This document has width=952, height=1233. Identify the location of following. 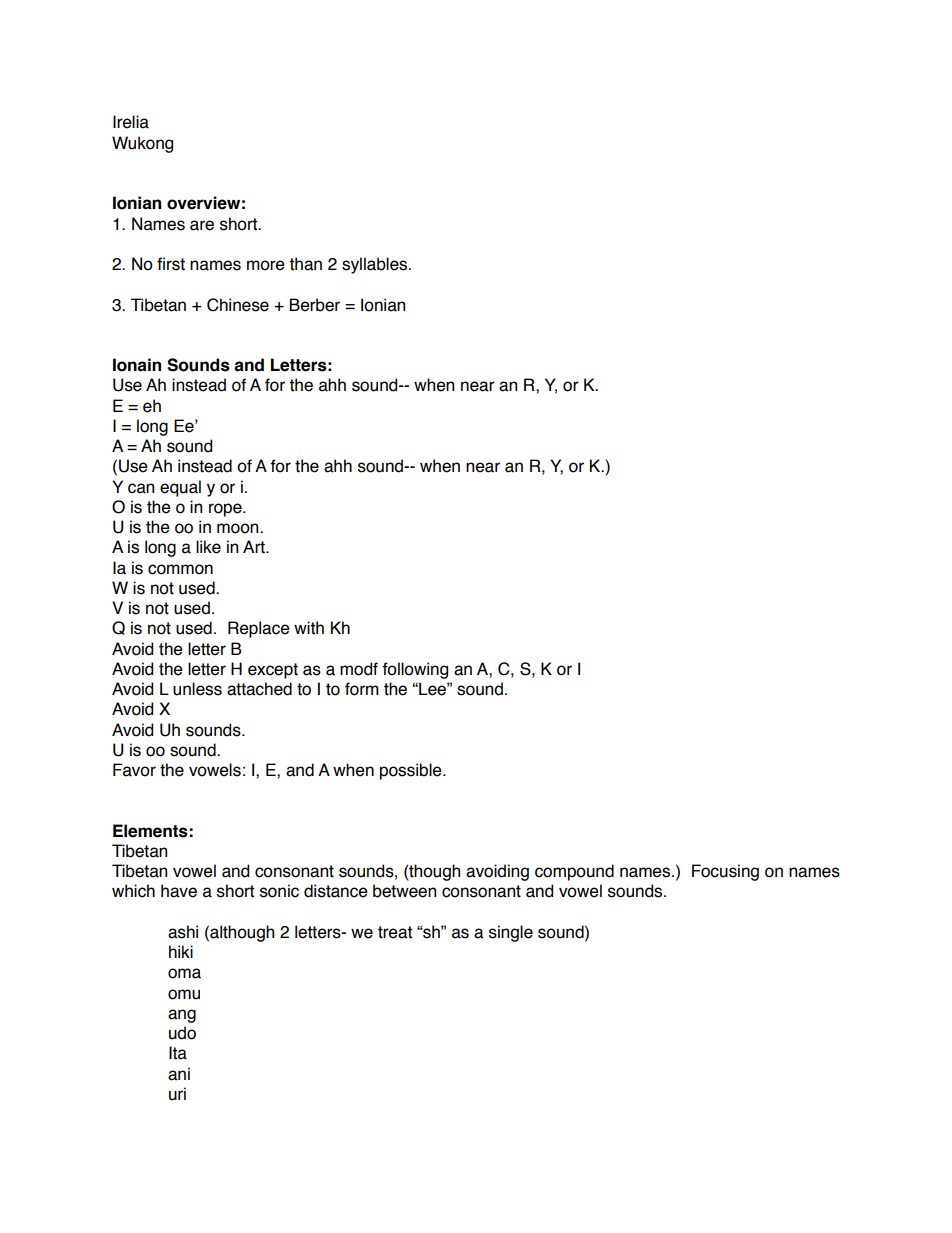
(415, 670).
